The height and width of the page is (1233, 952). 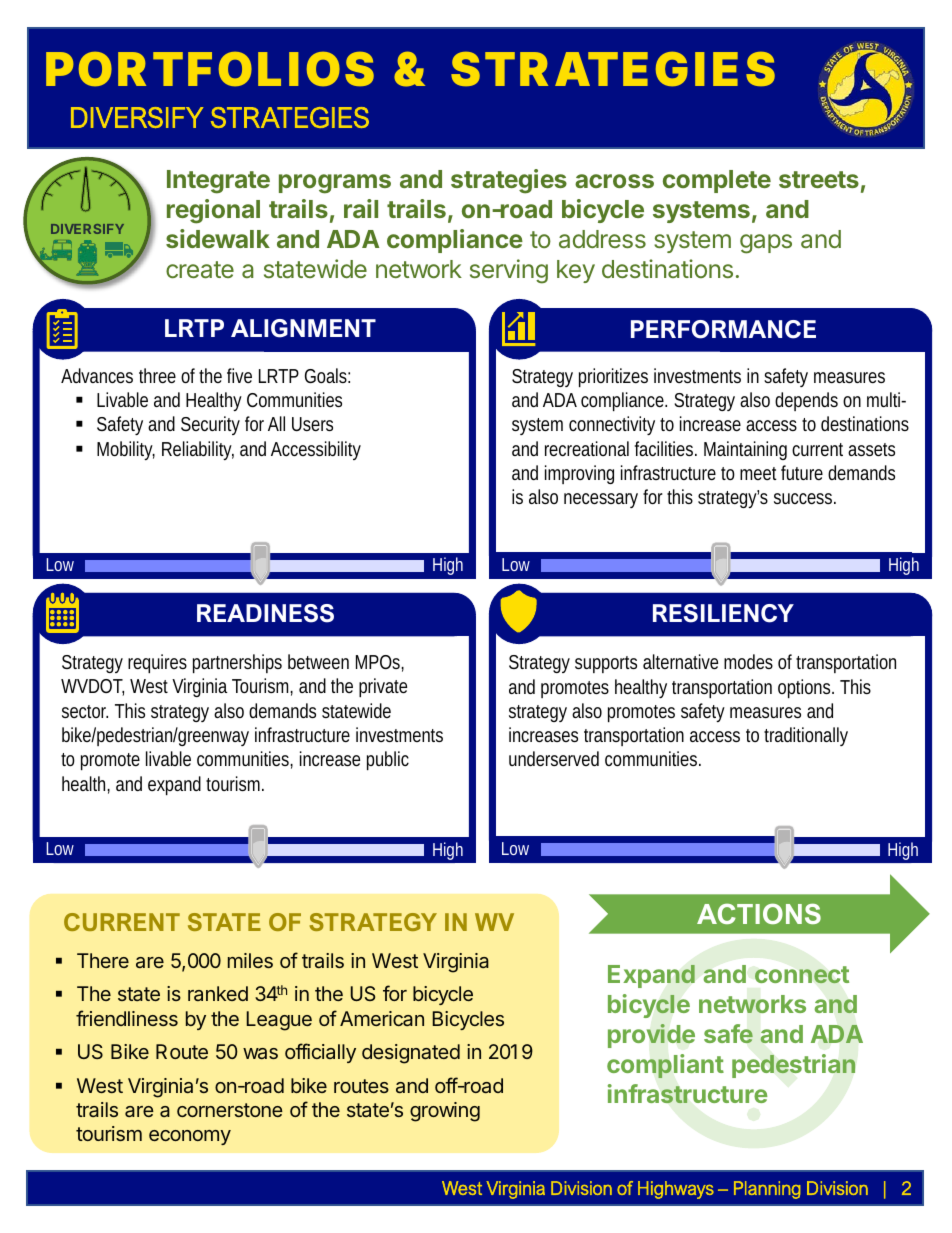 What do you see at coordinates (806, 688) in the page?
I see `options` at bounding box center [806, 688].
